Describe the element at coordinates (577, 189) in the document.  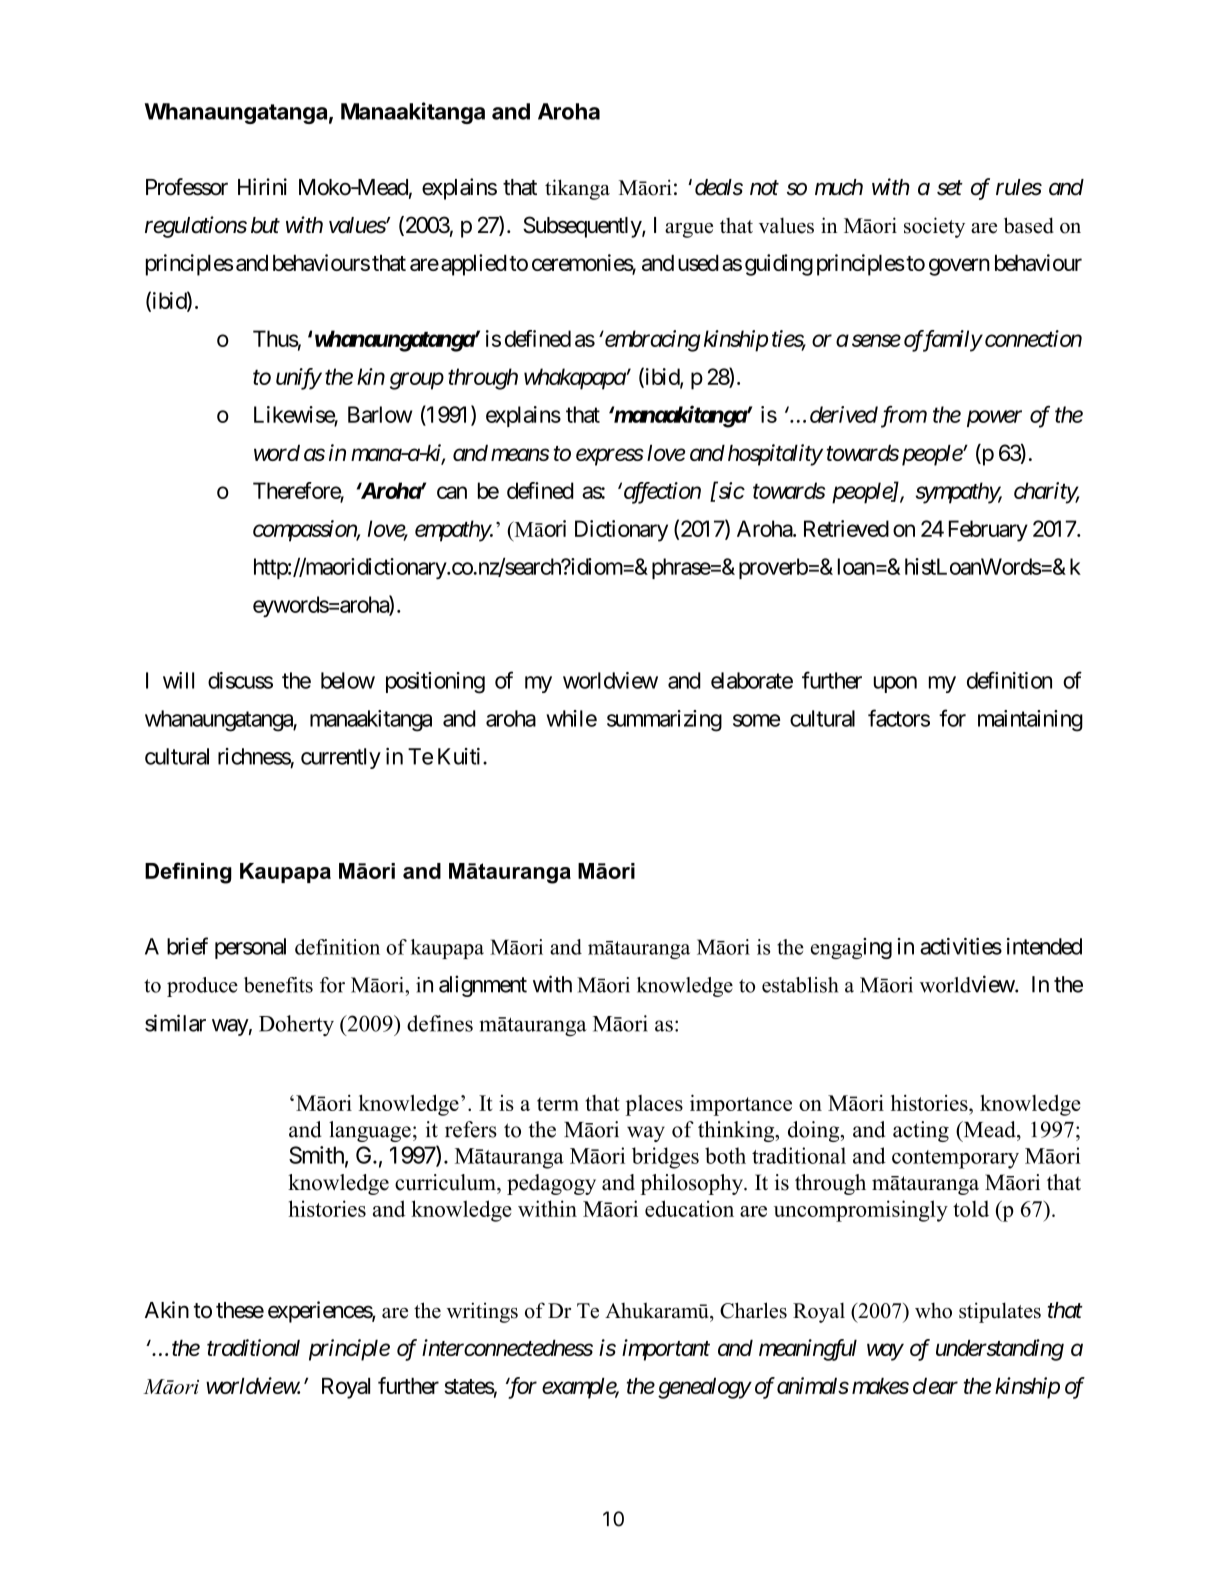
I see `tikanga` at that location.
